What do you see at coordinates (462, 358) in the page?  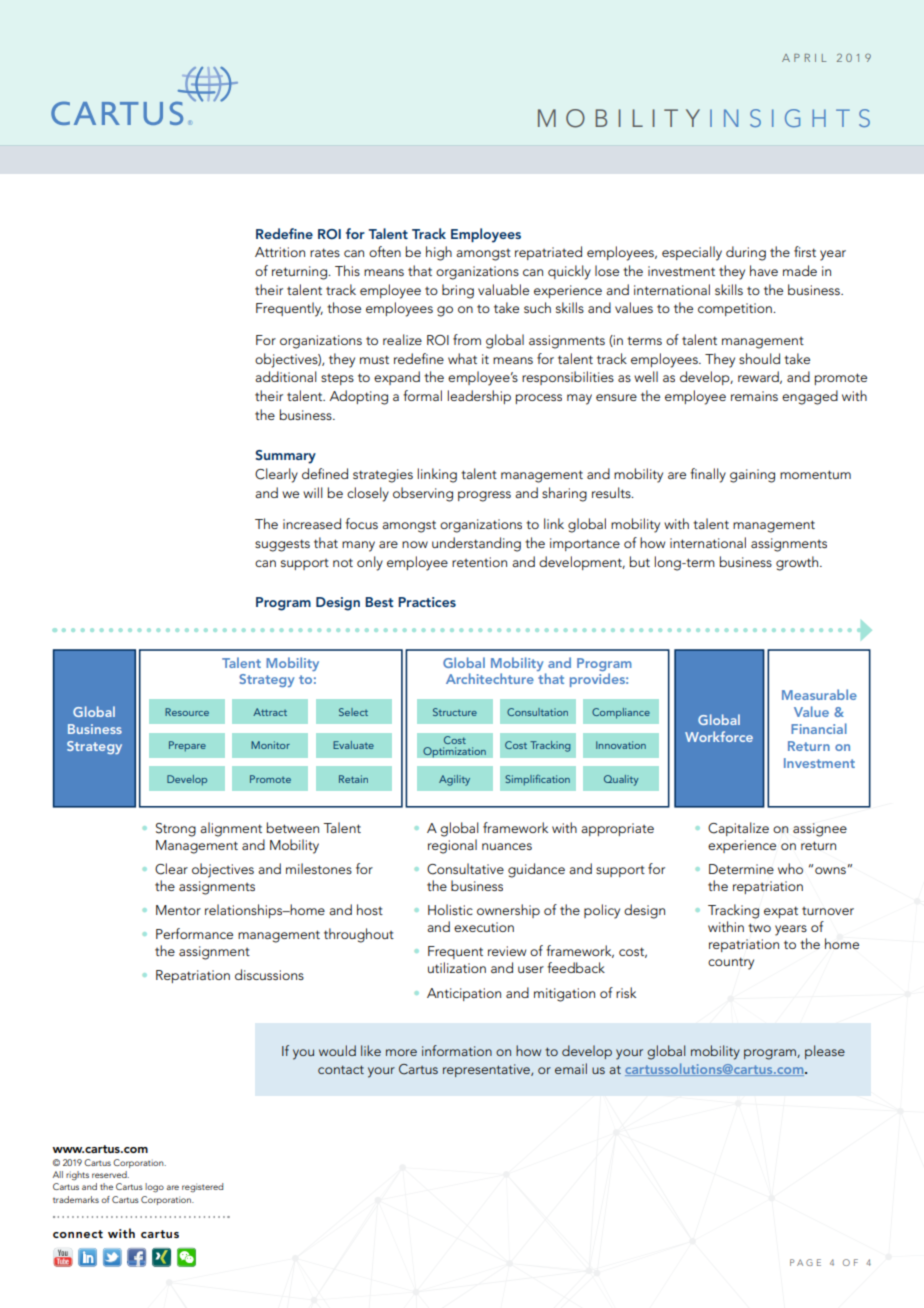 I see `what` at bounding box center [462, 358].
